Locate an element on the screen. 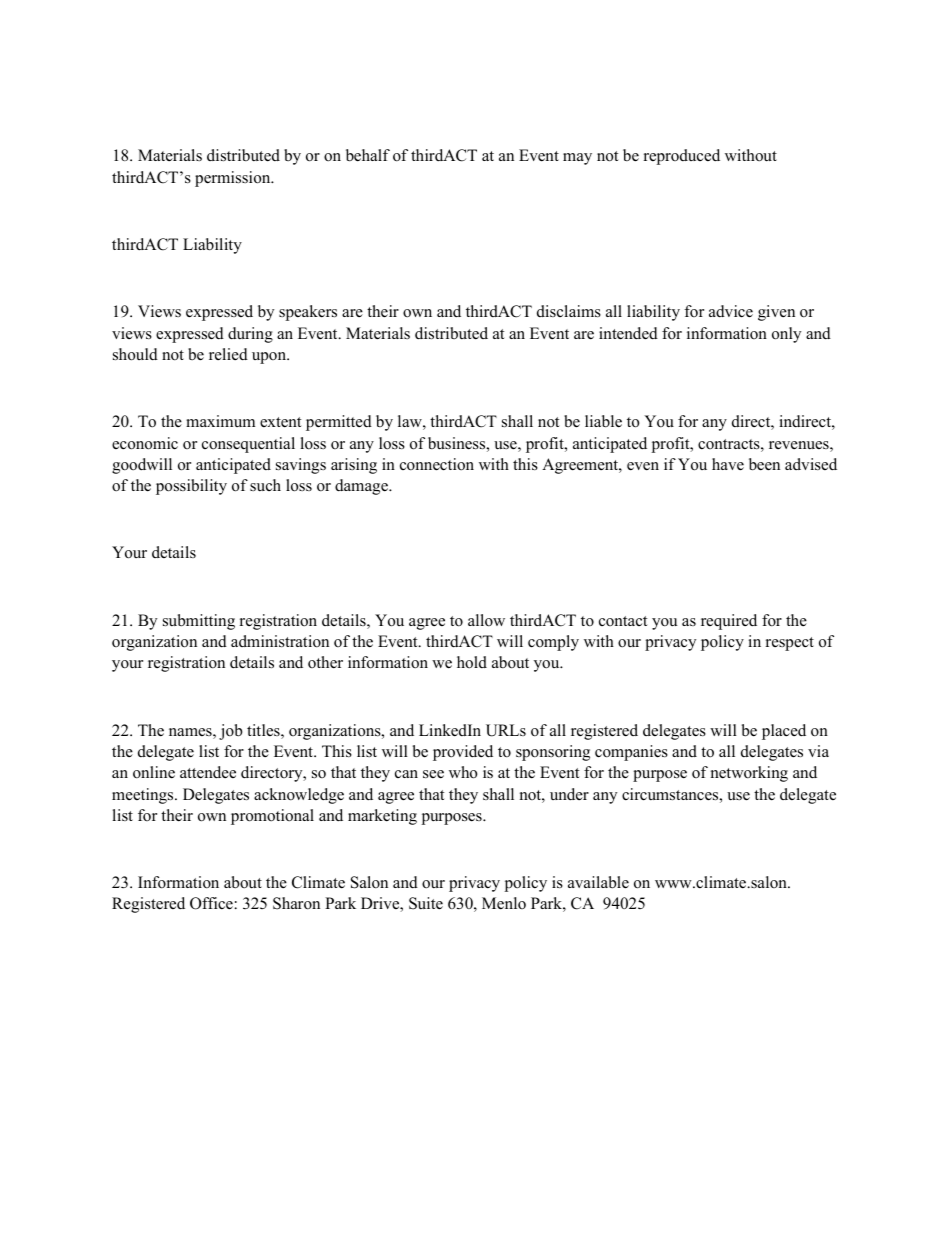 Image resolution: width=952 pixels, height=1233 pixels. permission is located at coordinates (234, 179).
